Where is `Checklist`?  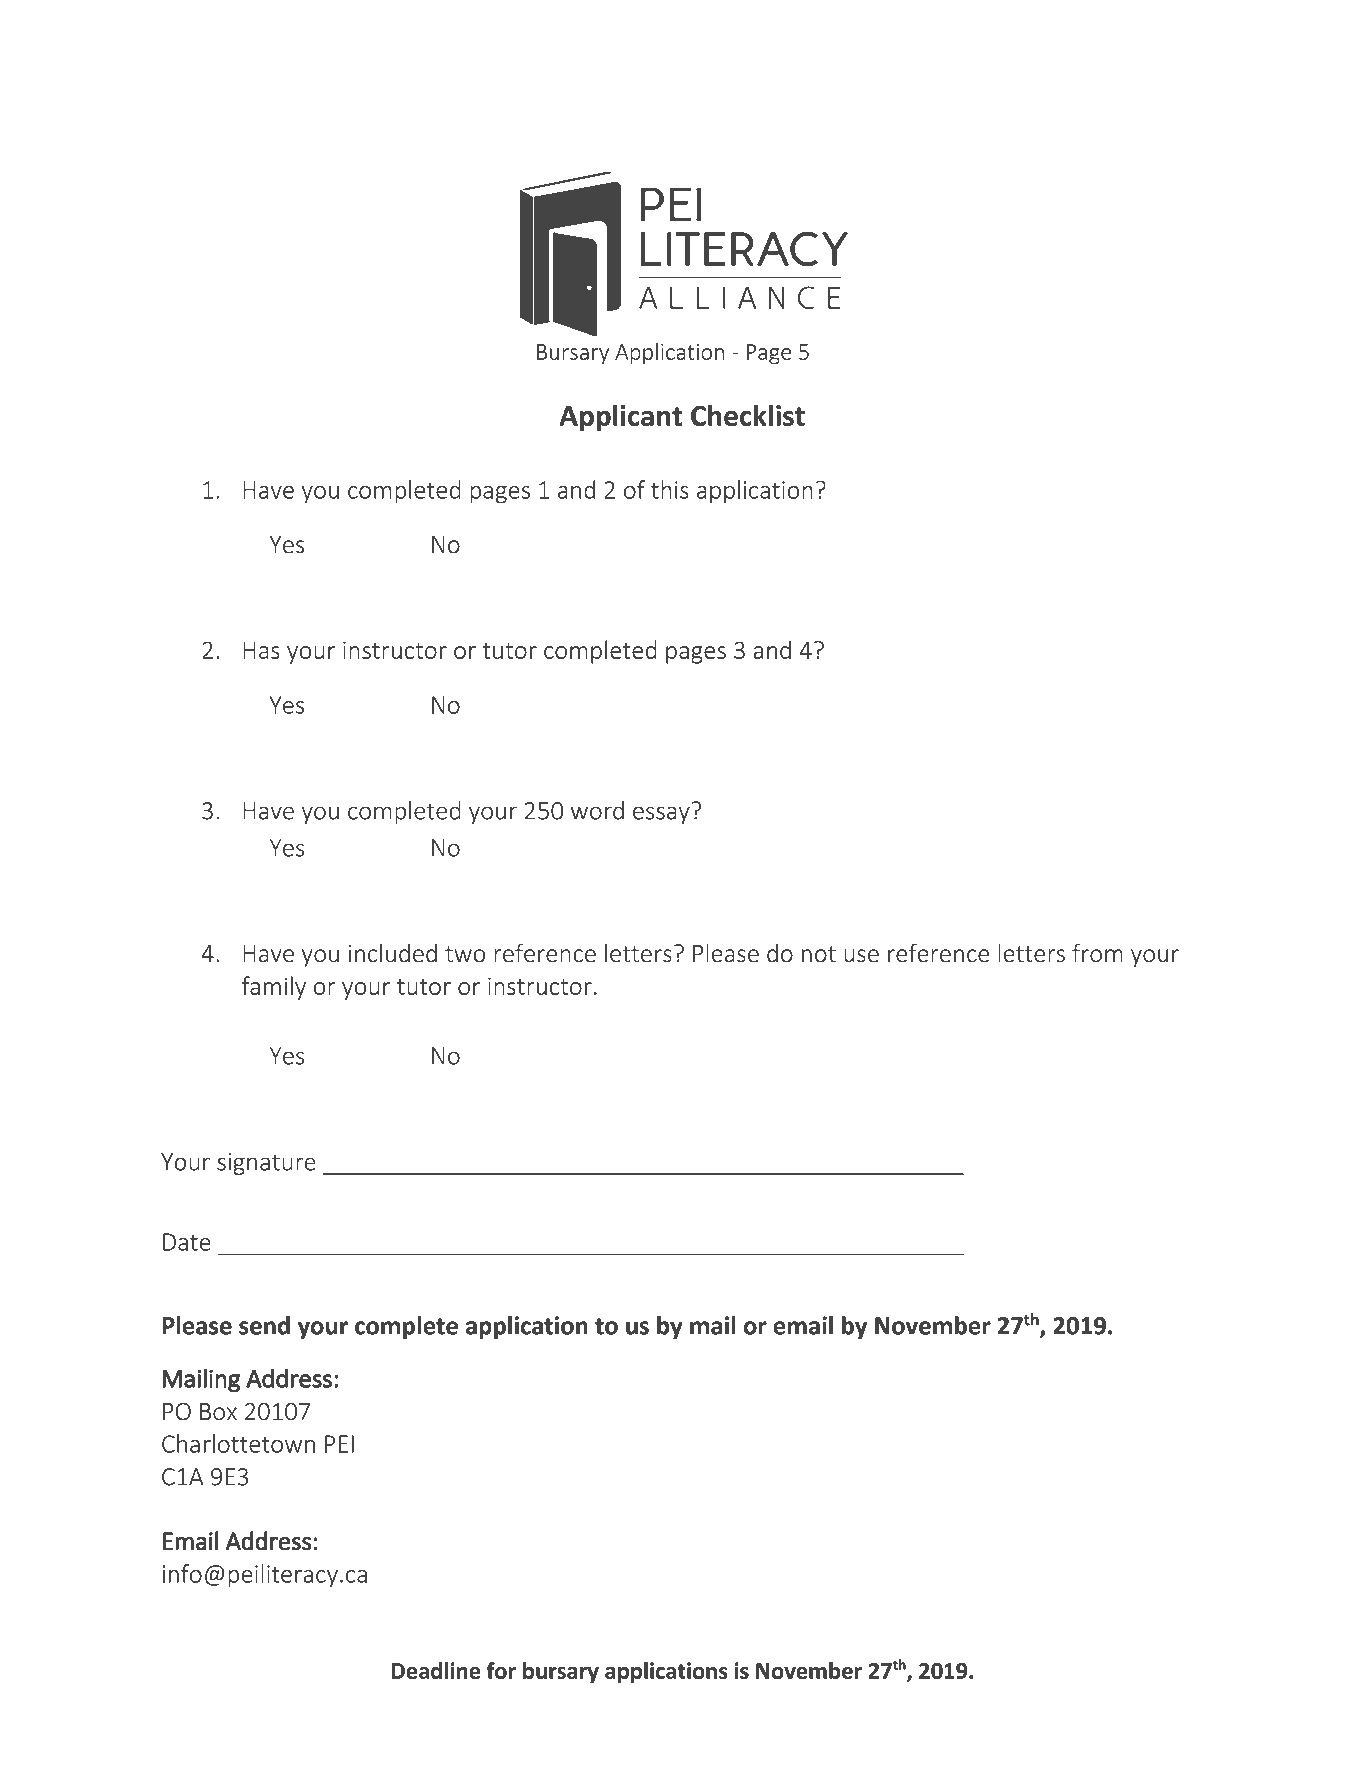 Checklist is located at coordinates (748, 415).
